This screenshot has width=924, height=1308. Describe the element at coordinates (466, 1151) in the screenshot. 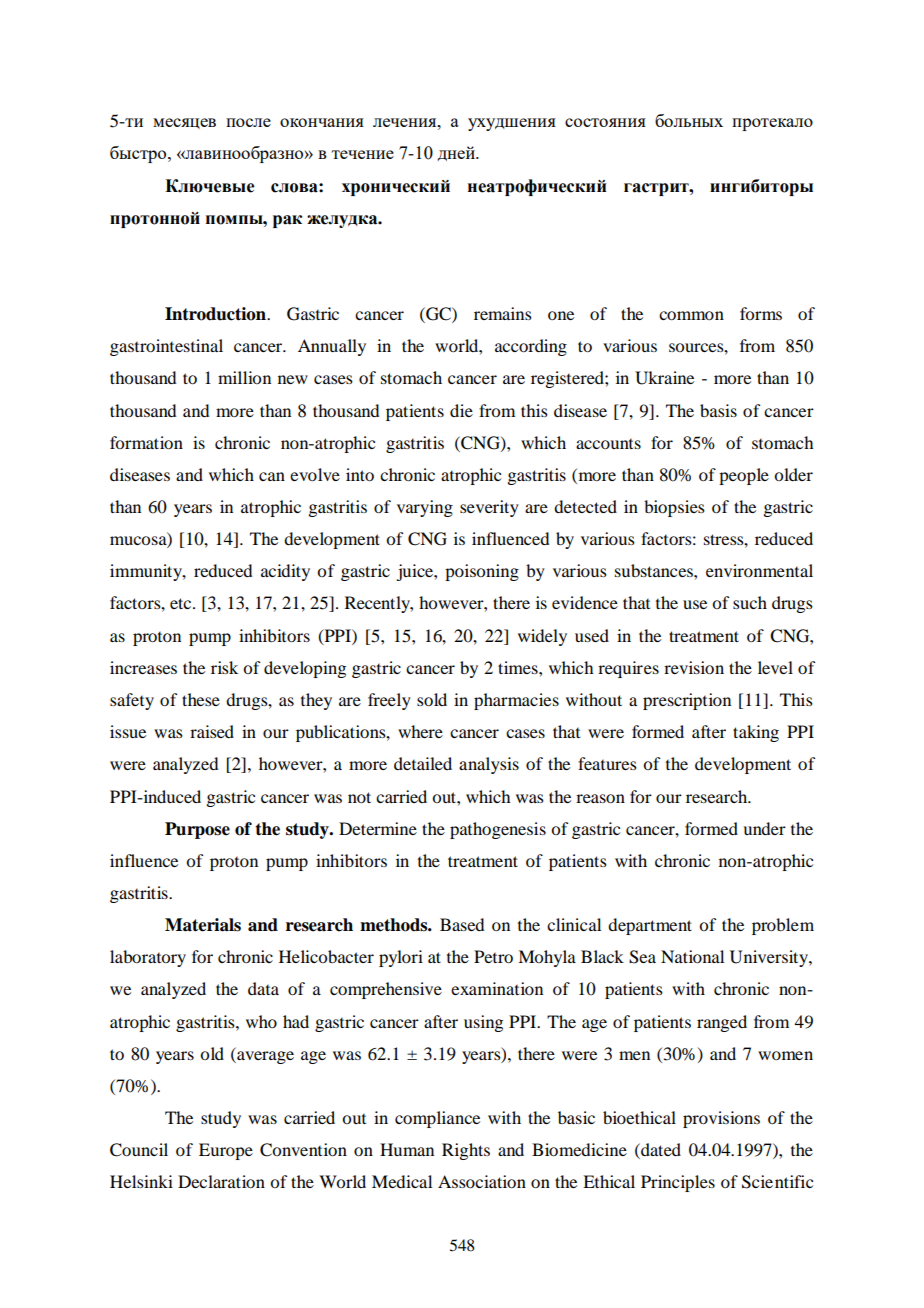

I see `Rights` at that location.
